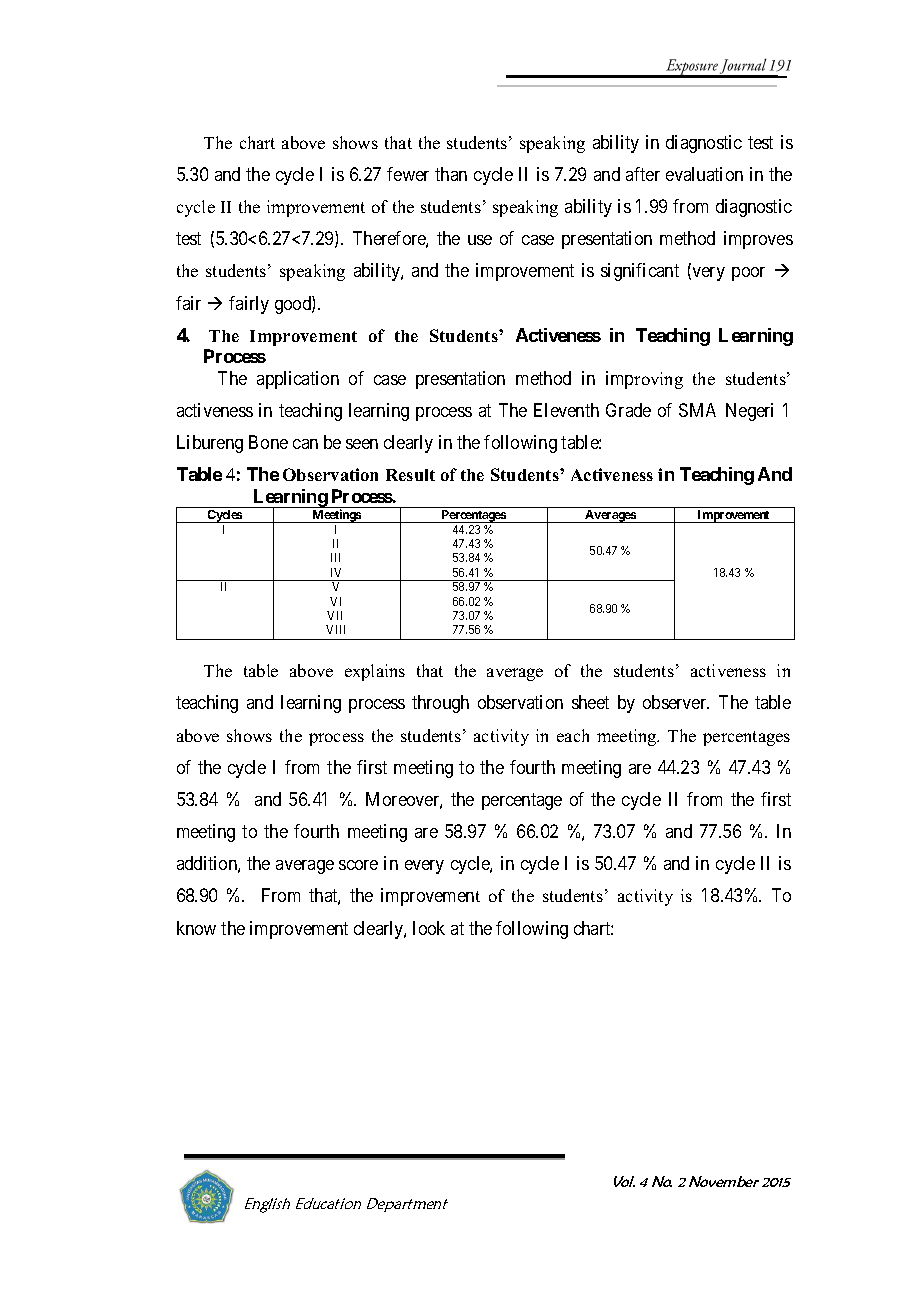  I want to click on evaluation, so click(704, 174).
